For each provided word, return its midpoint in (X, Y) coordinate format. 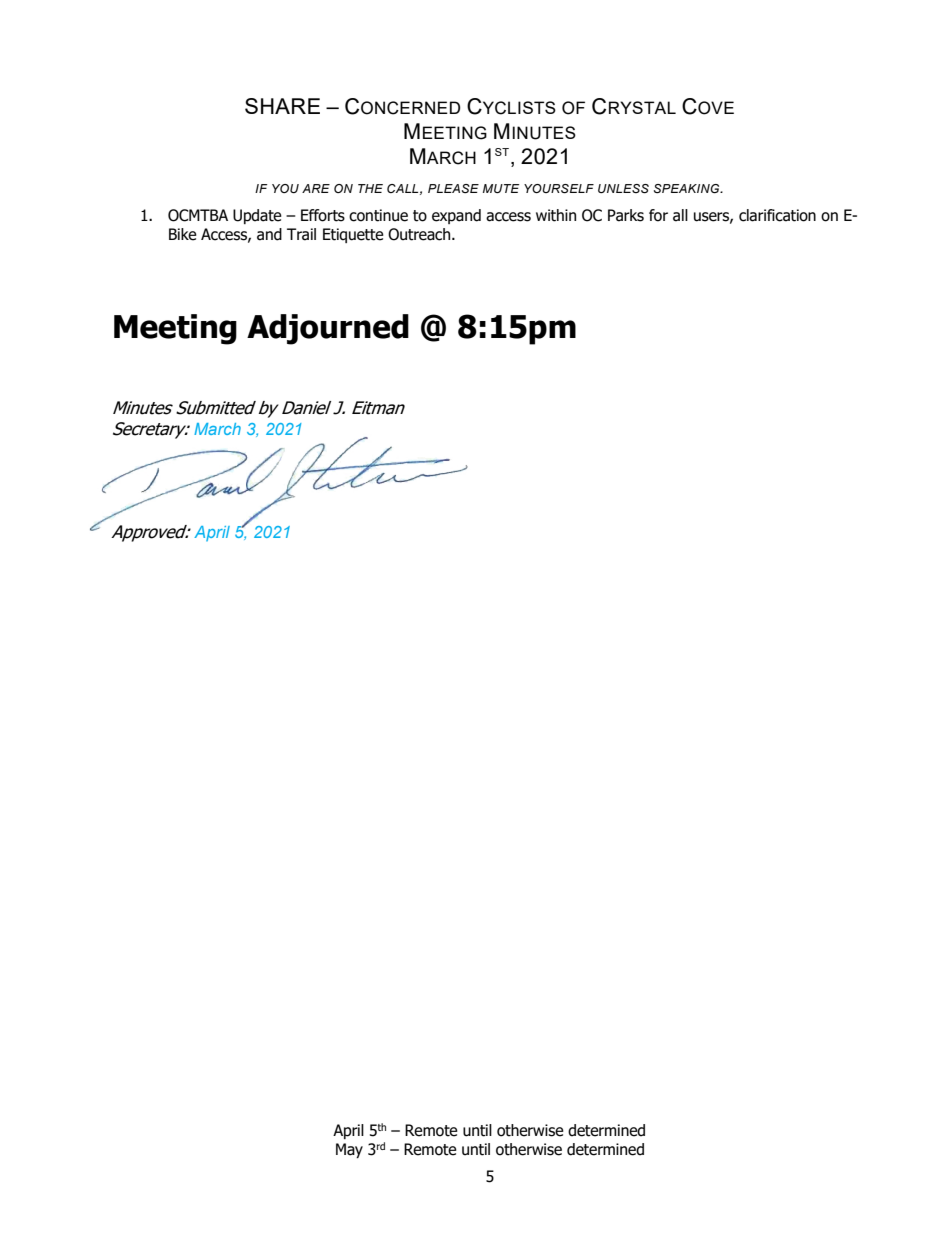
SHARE (282, 106)
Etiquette (353, 235)
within (556, 215)
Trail (301, 234)
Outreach (420, 234)
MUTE (501, 188)
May (349, 1150)
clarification (777, 215)
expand (456, 216)
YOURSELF (559, 188)
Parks (626, 215)
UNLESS (623, 188)
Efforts (323, 215)
